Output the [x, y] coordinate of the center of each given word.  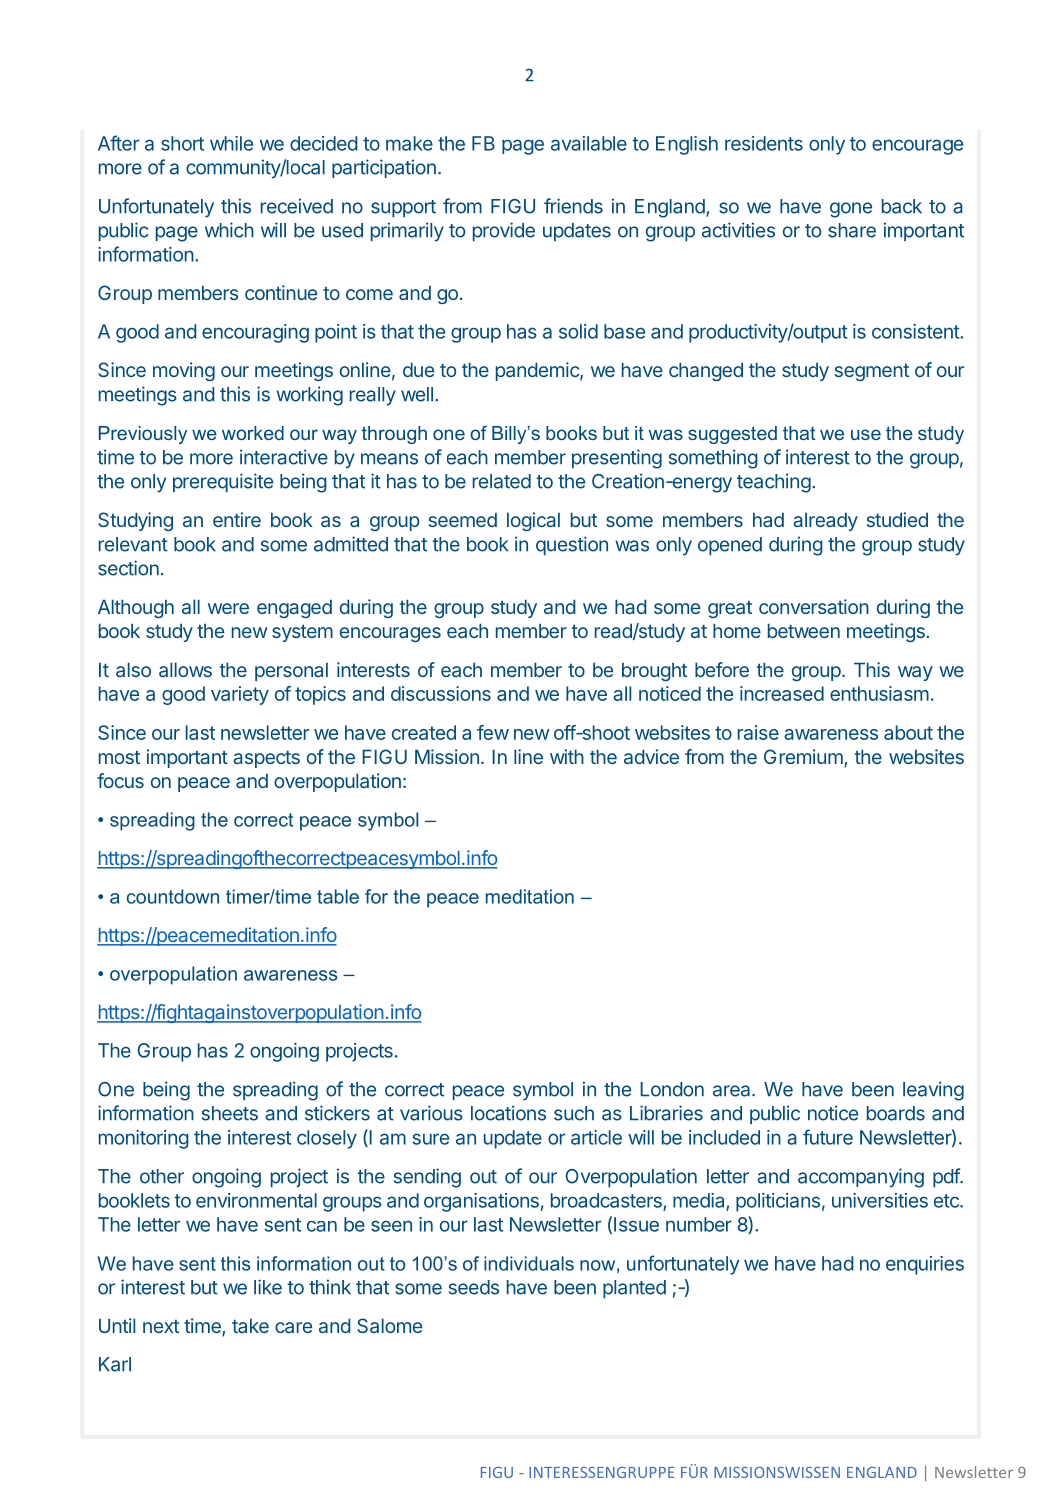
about [908, 732]
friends [573, 206]
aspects [266, 759]
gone [851, 210]
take [250, 1325]
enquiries [925, 1265]
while [231, 143]
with [567, 756]
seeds [474, 1287]
